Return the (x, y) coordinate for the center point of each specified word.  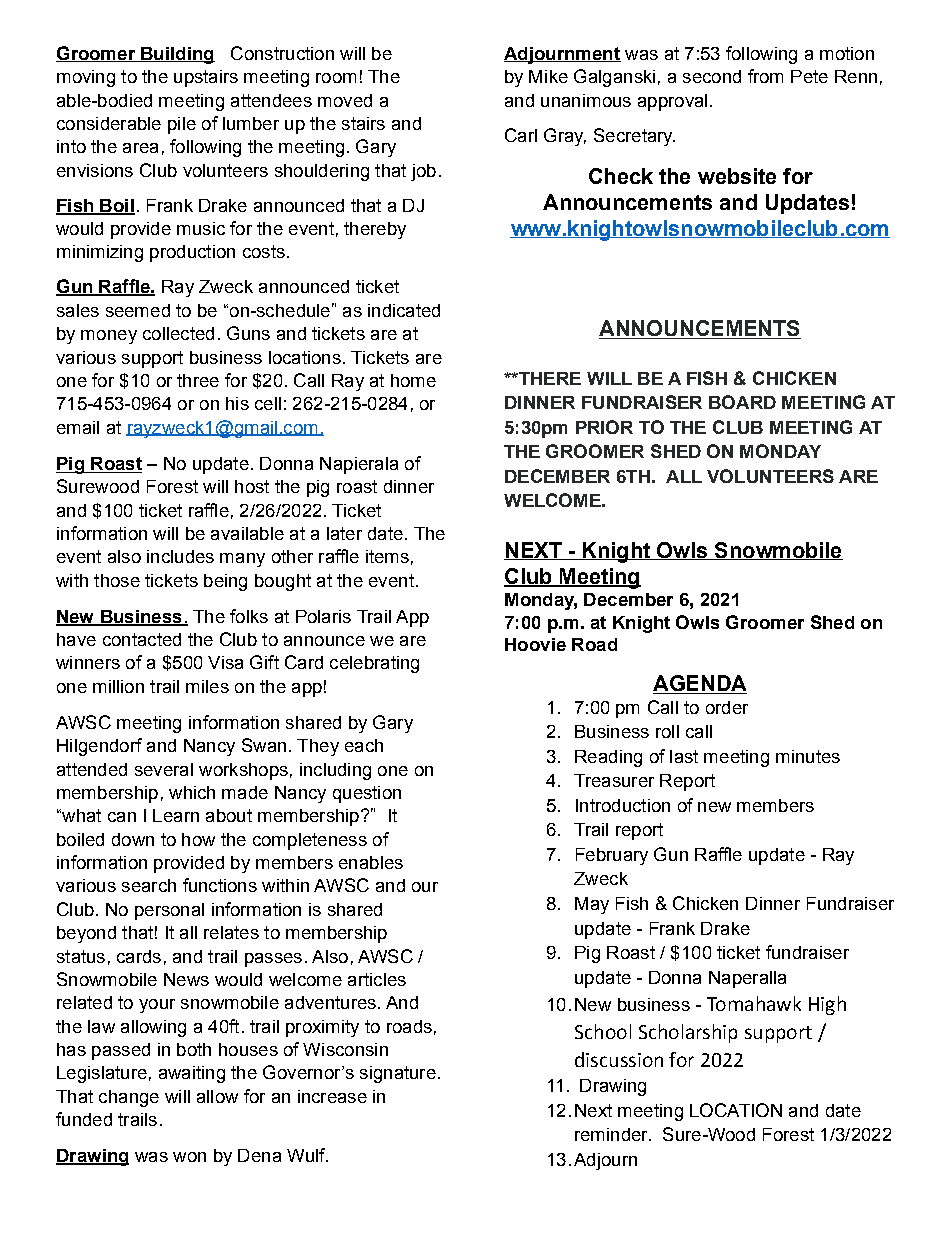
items (387, 556)
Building (177, 55)
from (765, 76)
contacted (142, 639)
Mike (548, 76)
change (129, 1098)
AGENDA (700, 684)
